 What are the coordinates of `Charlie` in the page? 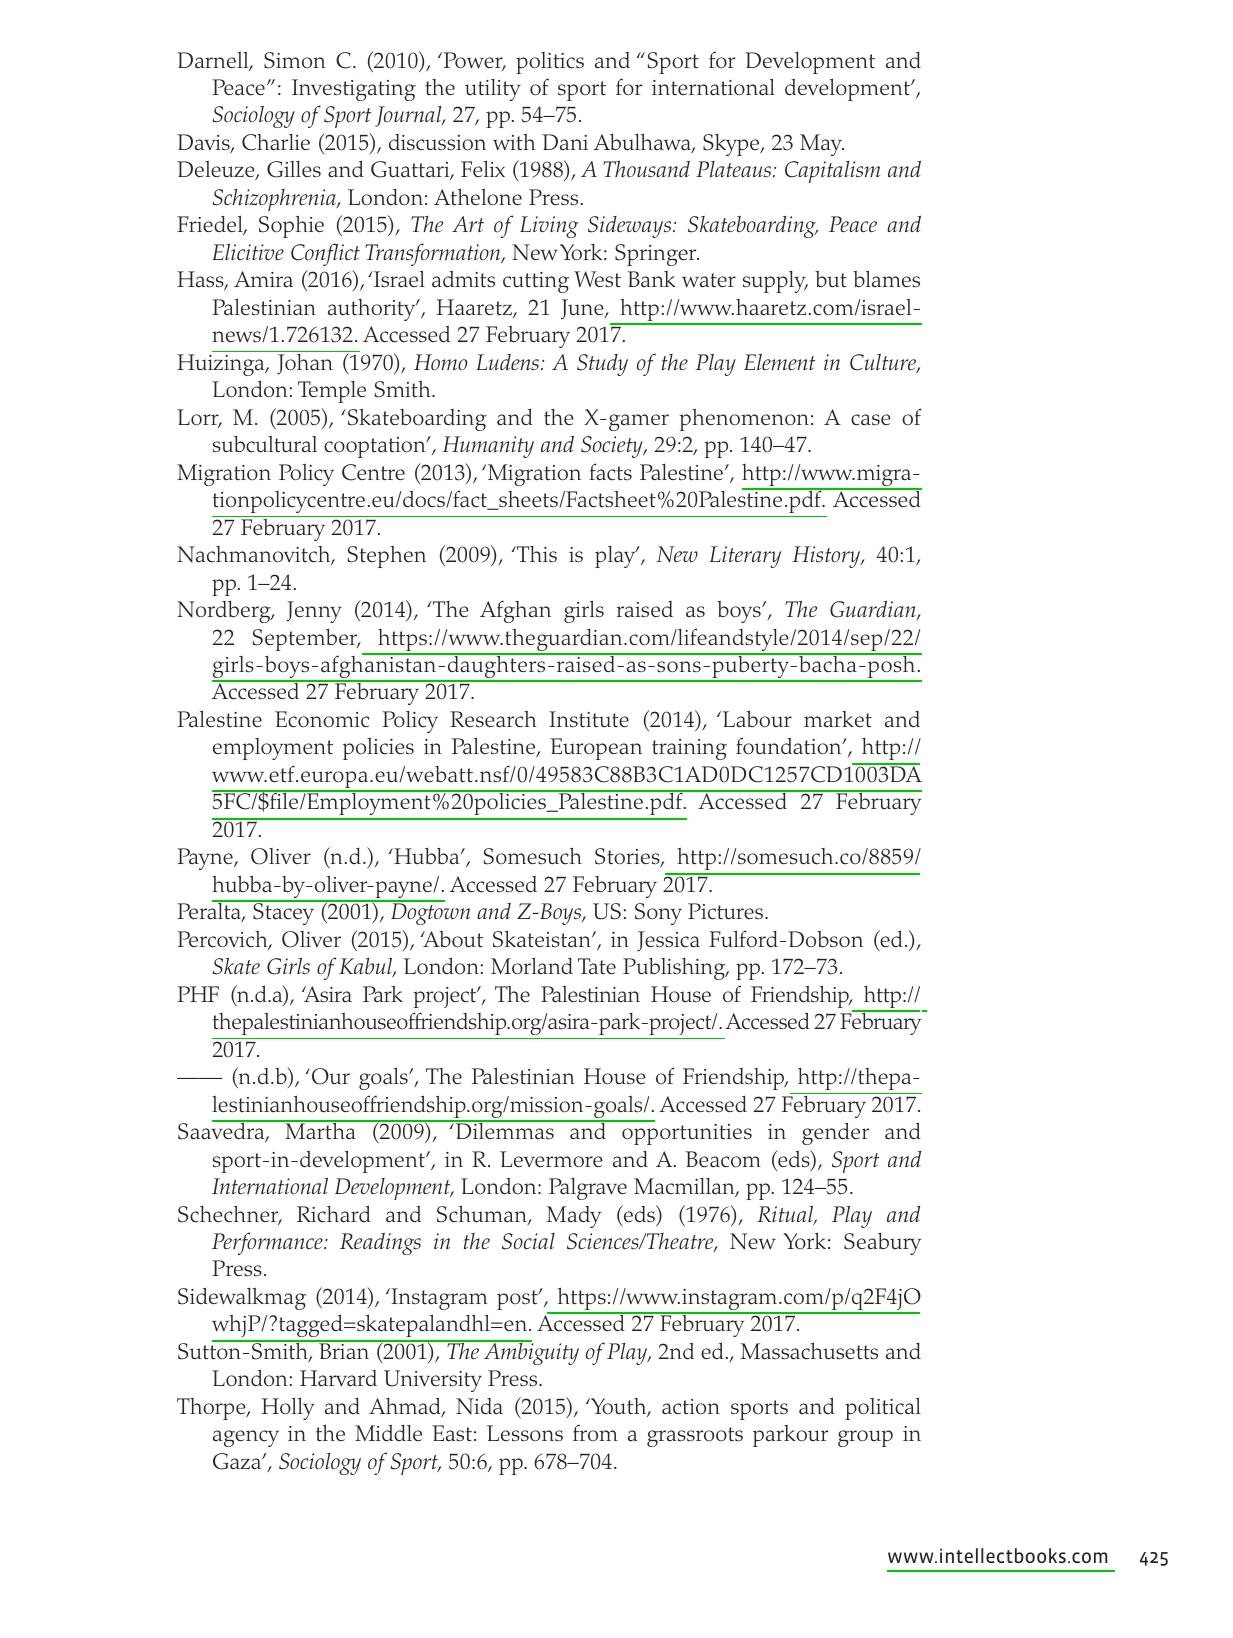 It's located at (276, 142).
